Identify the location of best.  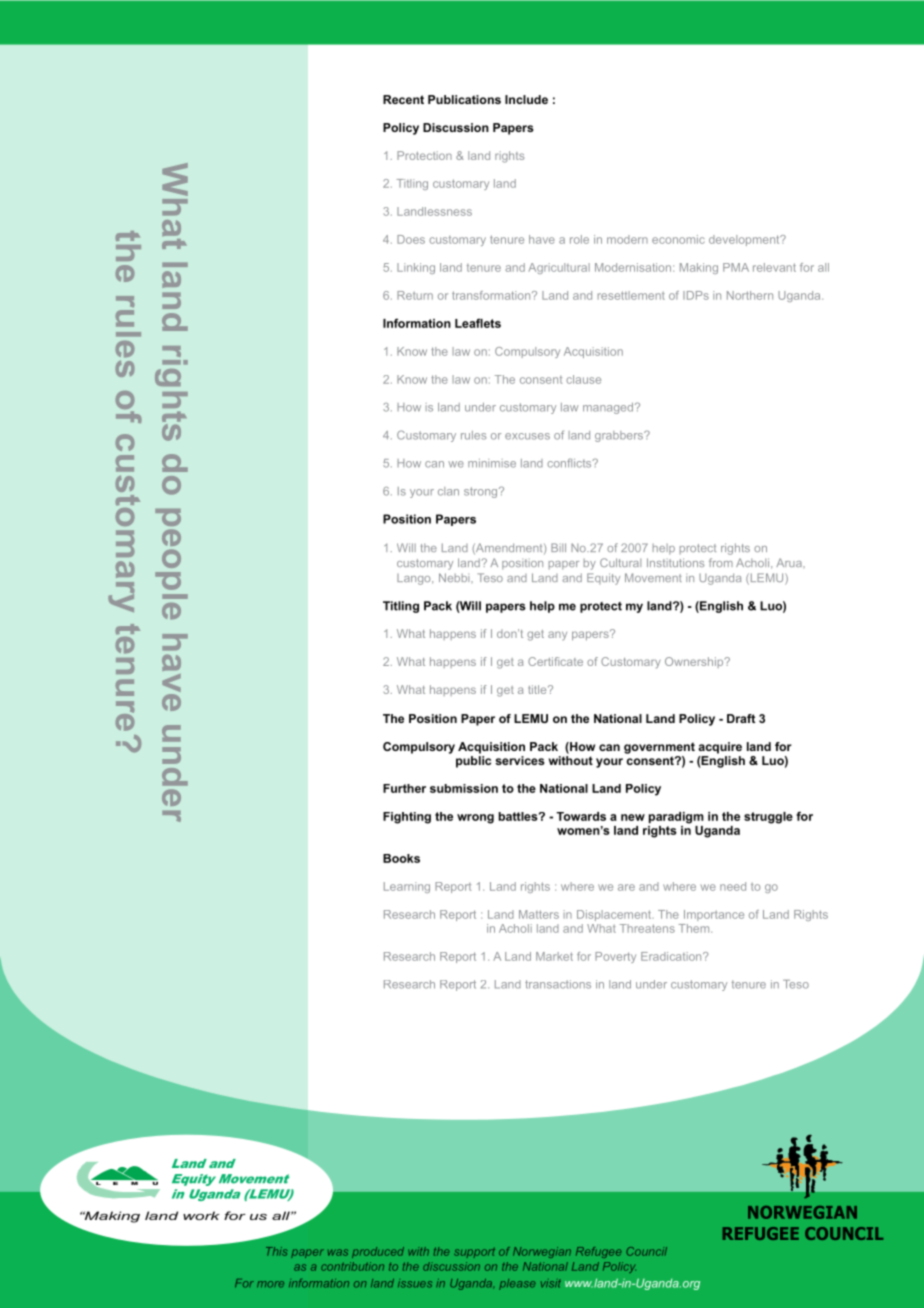
(646, 1277).
